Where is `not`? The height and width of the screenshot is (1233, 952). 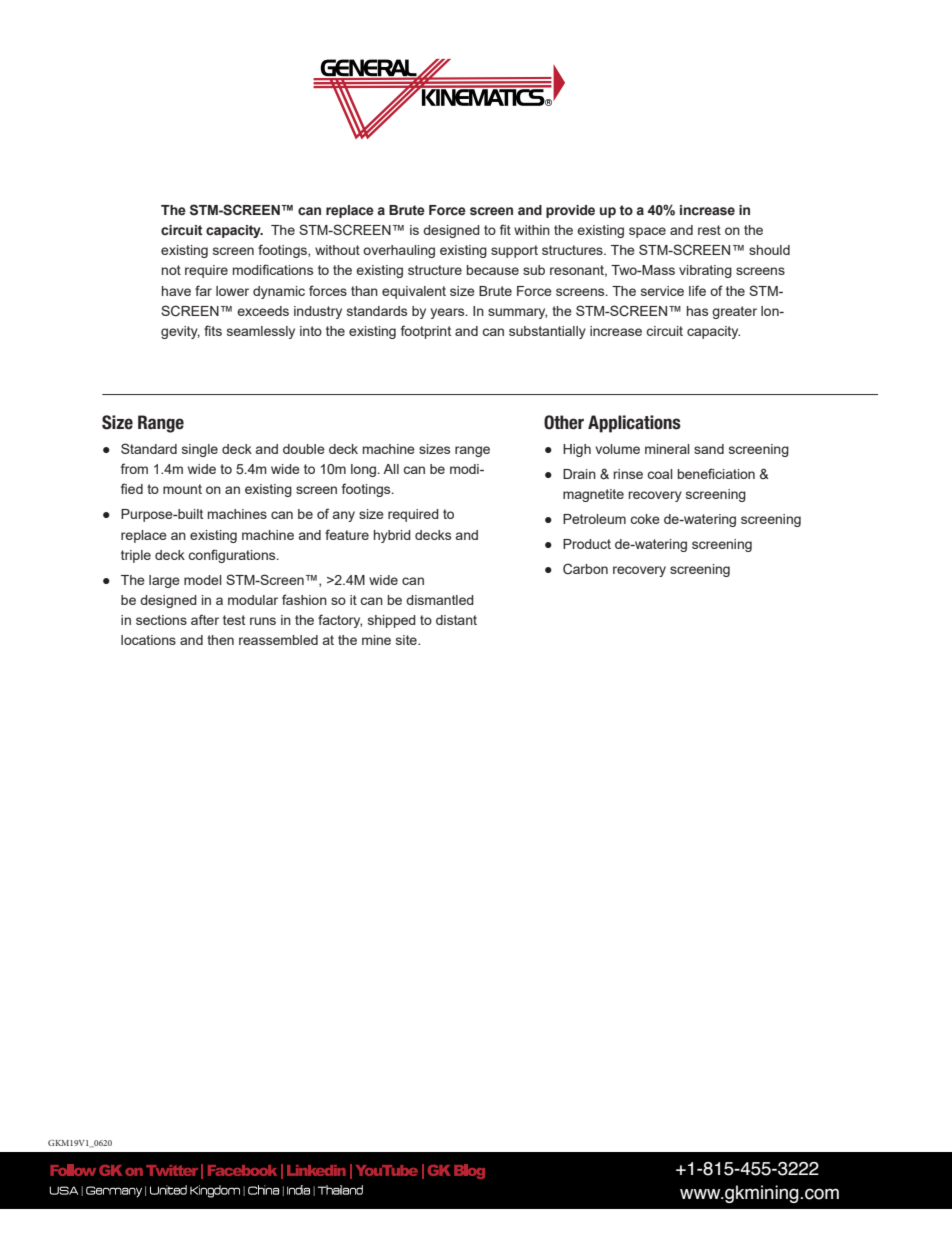 not is located at coordinates (171, 270).
